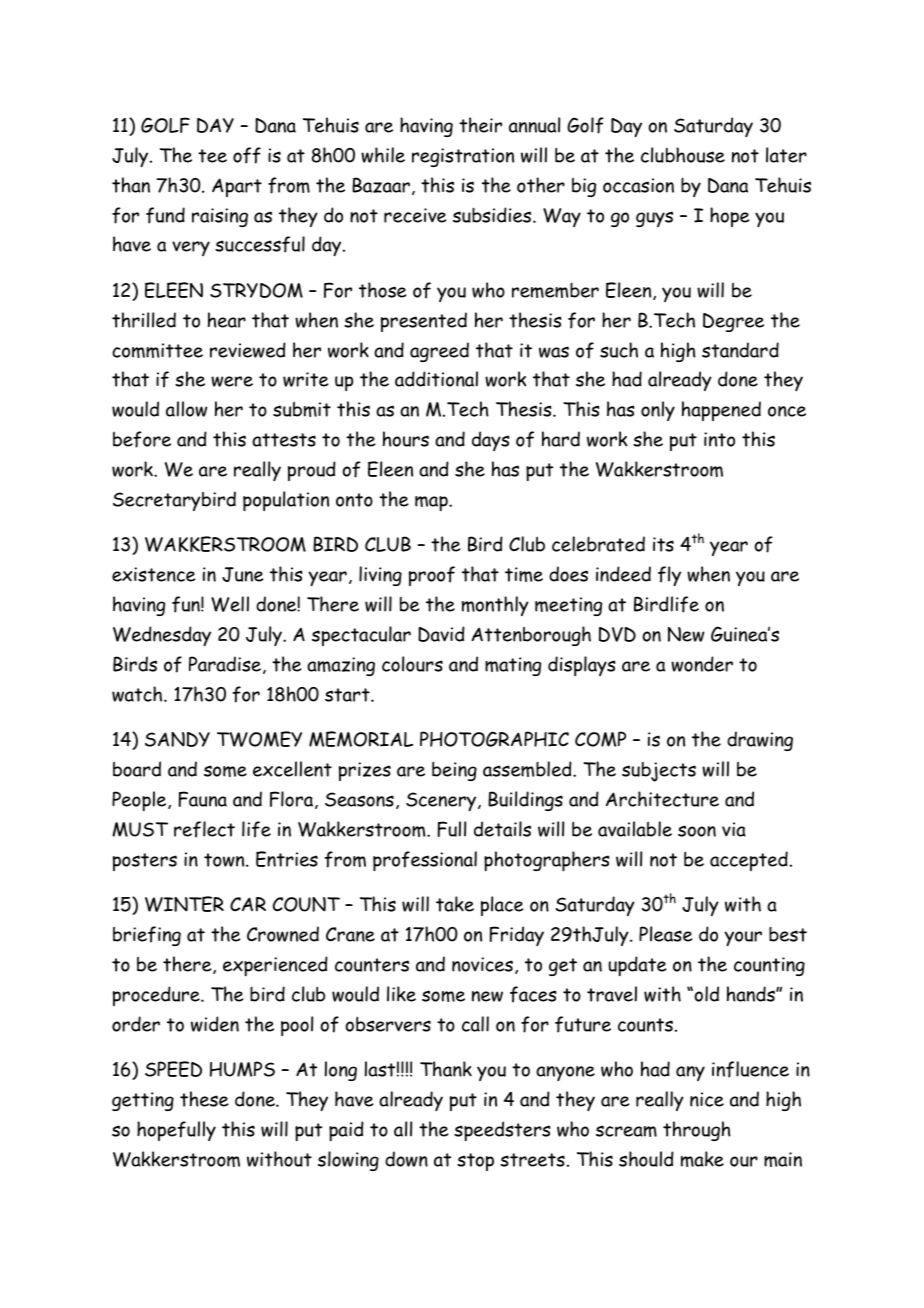 The height and width of the page is (1308, 924). What do you see at coordinates (247, 155) in the page?
I see `off` at bounding box center [247, 155].
